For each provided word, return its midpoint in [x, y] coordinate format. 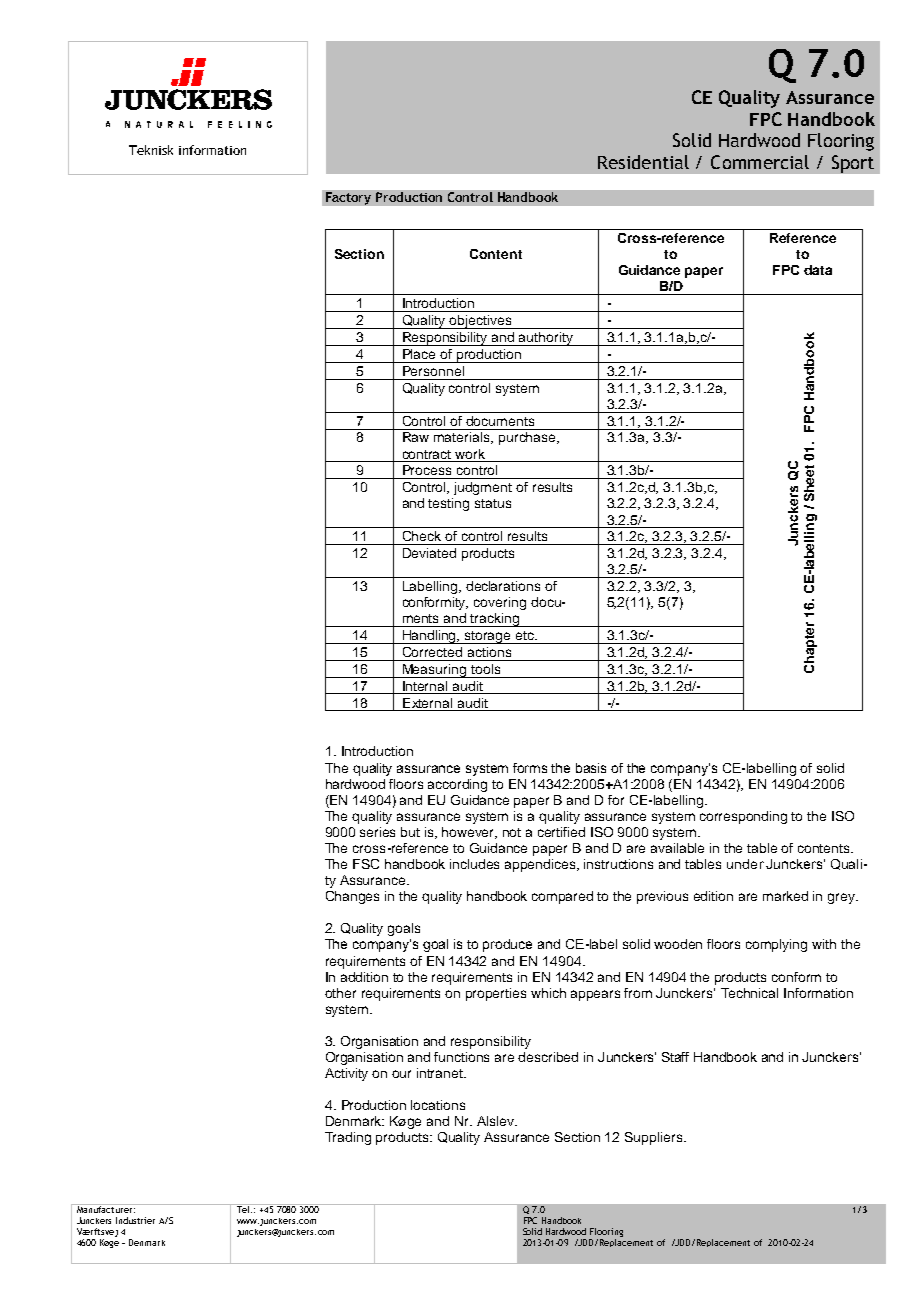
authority [546, 339]
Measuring [435, 671]
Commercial [760, 162]
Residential [643, 162]
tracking [495, 620]
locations [438, 1105]
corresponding [743, 817]
